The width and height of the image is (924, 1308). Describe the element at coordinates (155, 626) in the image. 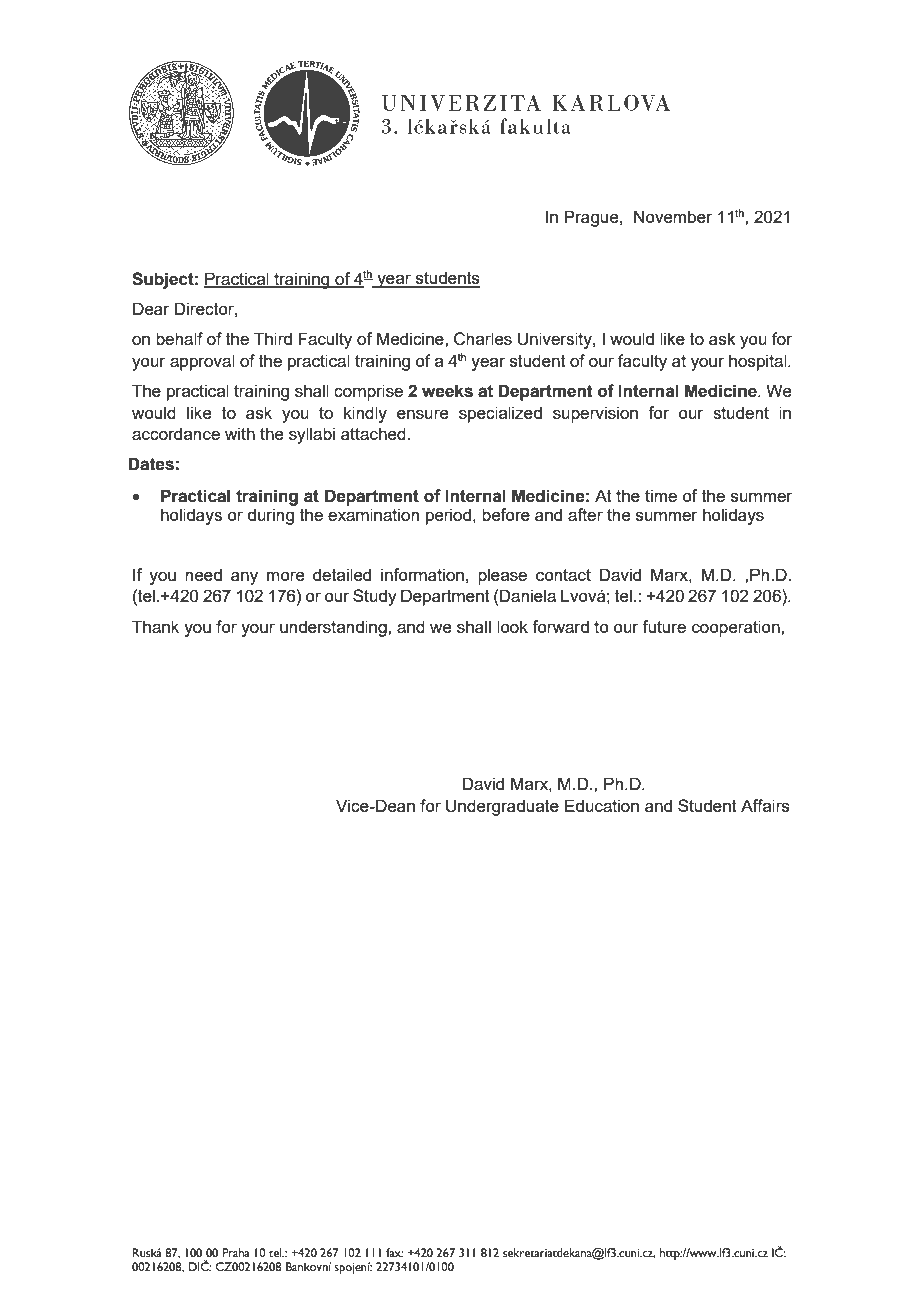

I see `Thank` at that location.
